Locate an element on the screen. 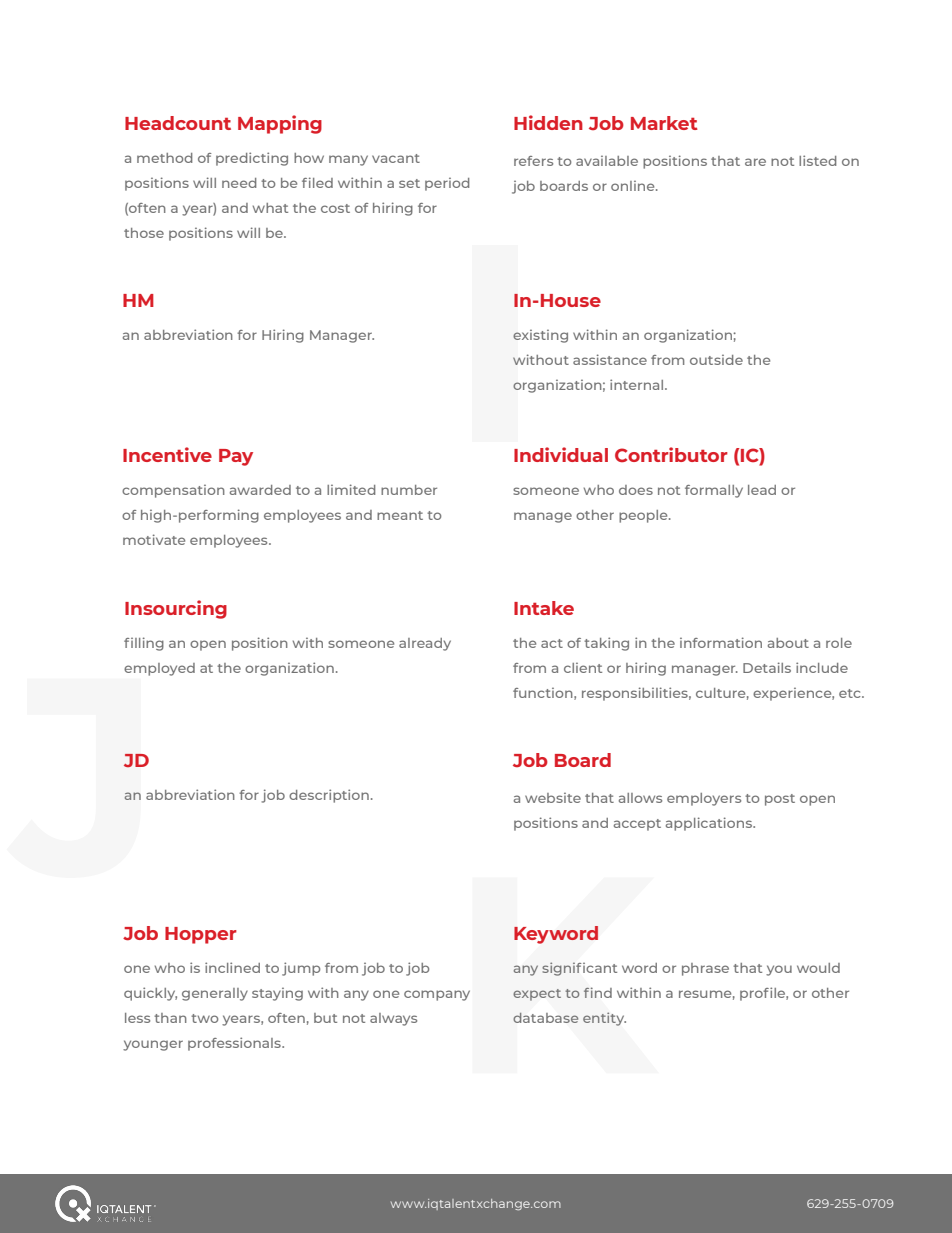 The height and width of the screenshot is (1233, 952). two is located at coordinates (204, 1018).
